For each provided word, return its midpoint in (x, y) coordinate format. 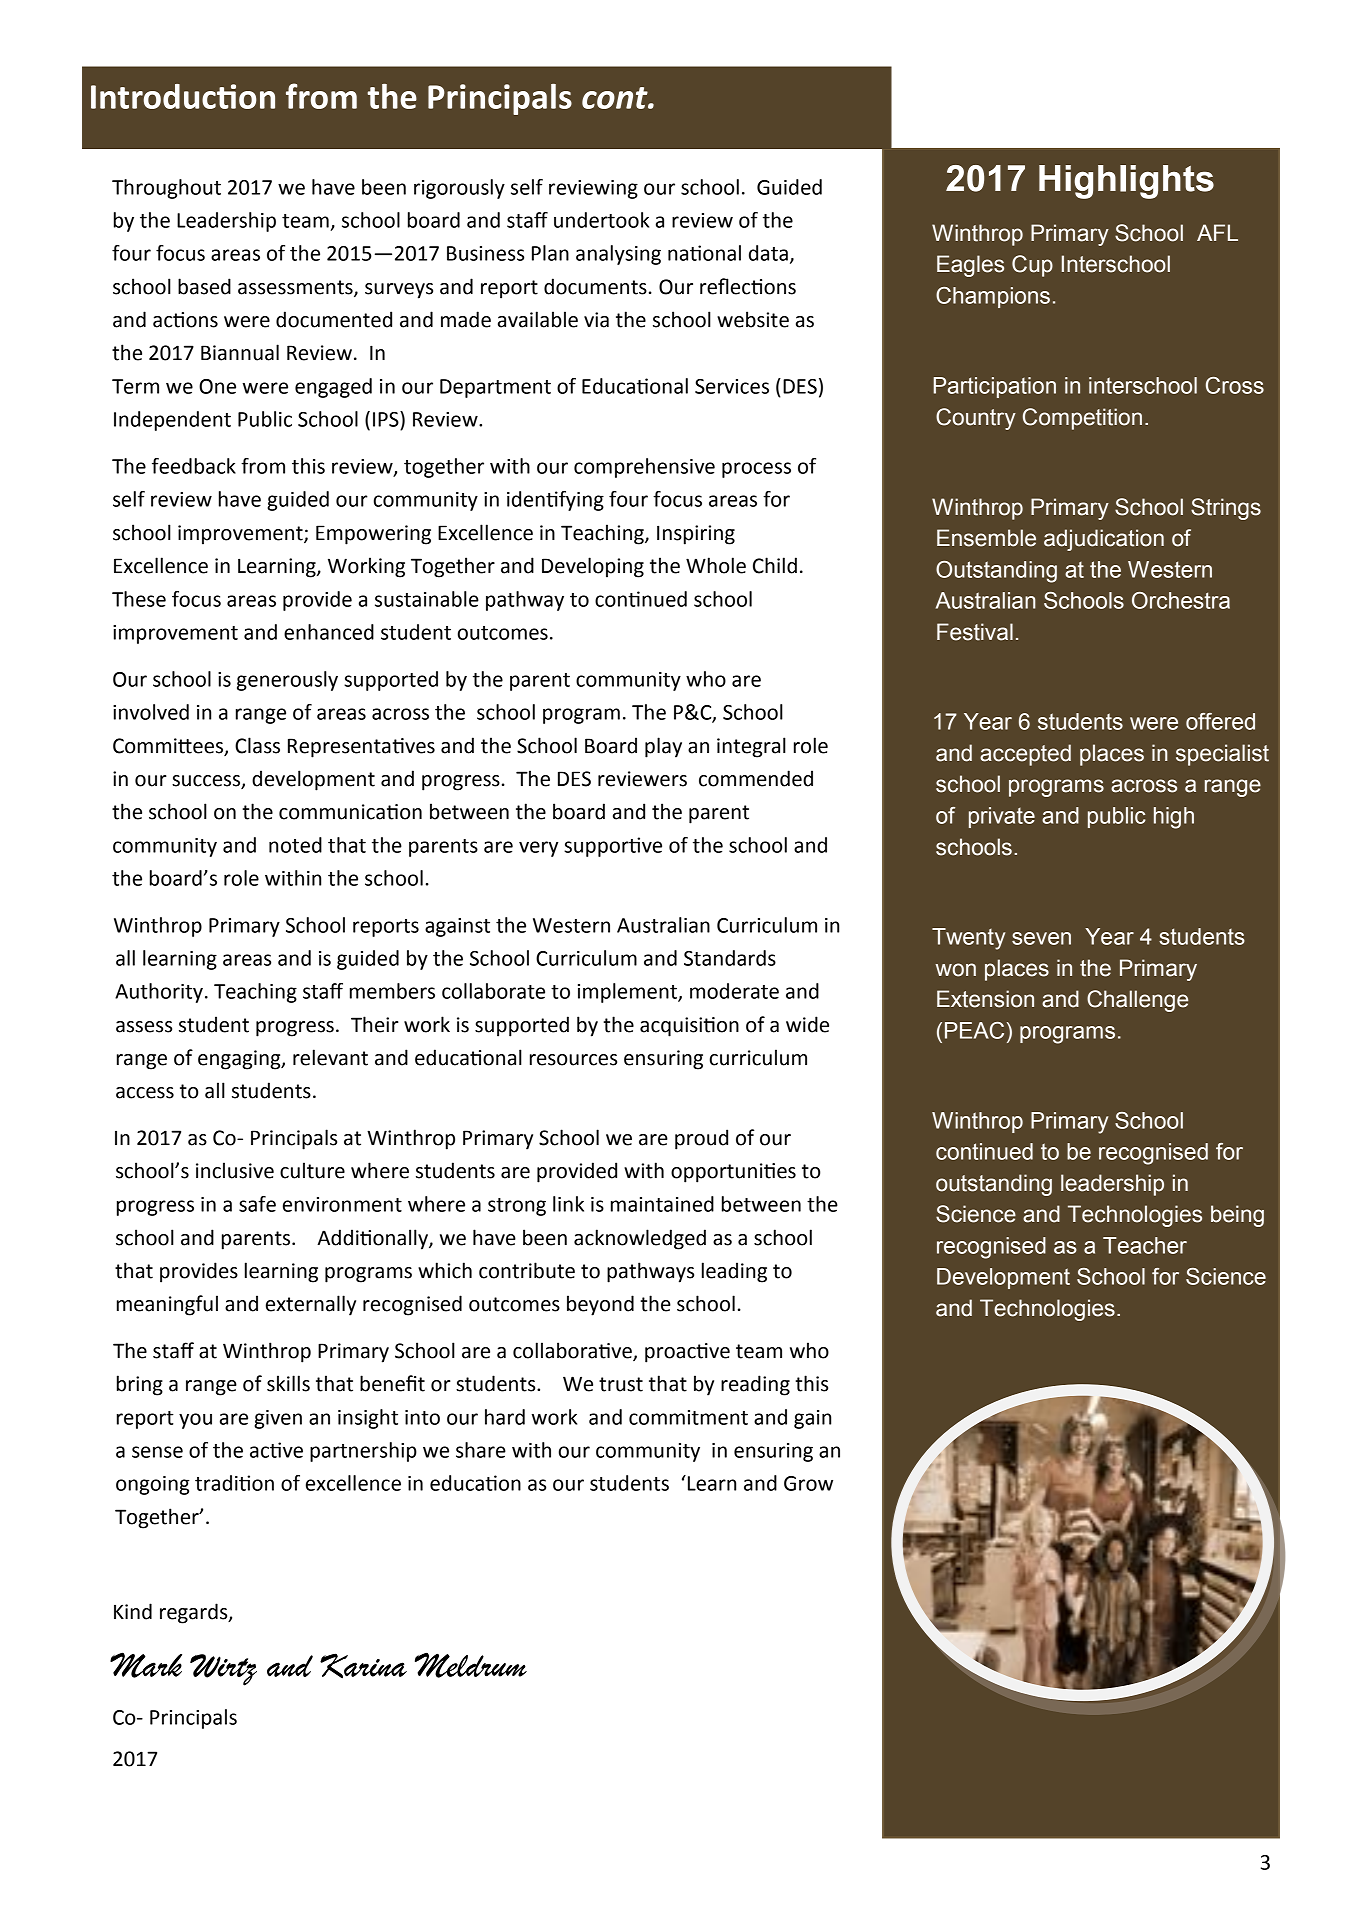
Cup (1032, 266)
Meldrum (471, 1665)
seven (1041, 938)
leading (734, 1272)
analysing (618, 255)
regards (195, 1613)
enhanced (329, 632)
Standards (730, 958)
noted (295, 845)
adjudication (1104, 540)
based (204, 286)
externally (311, 1305)
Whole (716, 565)
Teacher (1145, 1245)
